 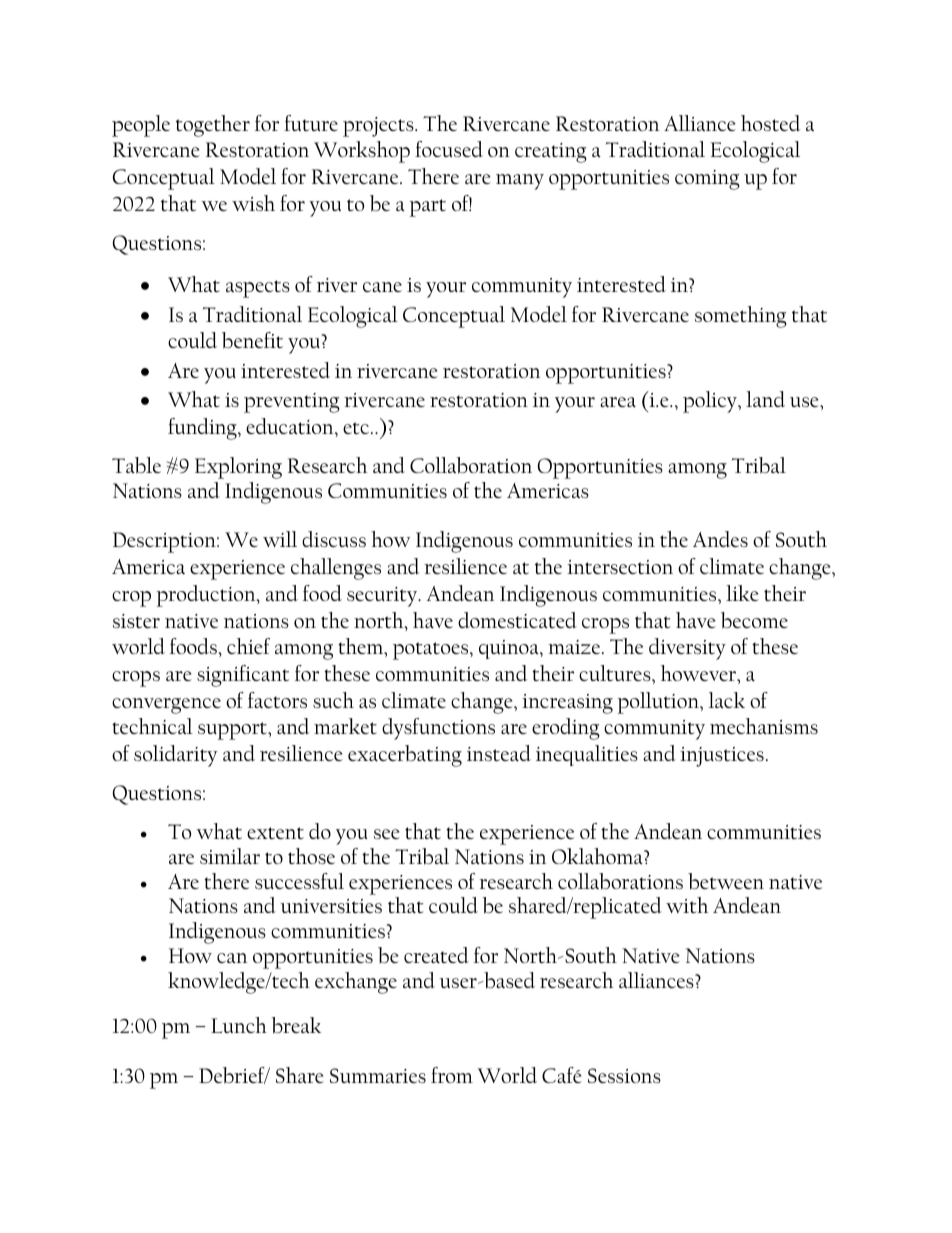 What do you see at coordinates (726, 881) in the document?
I see `between` at bounding box center [726, 881].
